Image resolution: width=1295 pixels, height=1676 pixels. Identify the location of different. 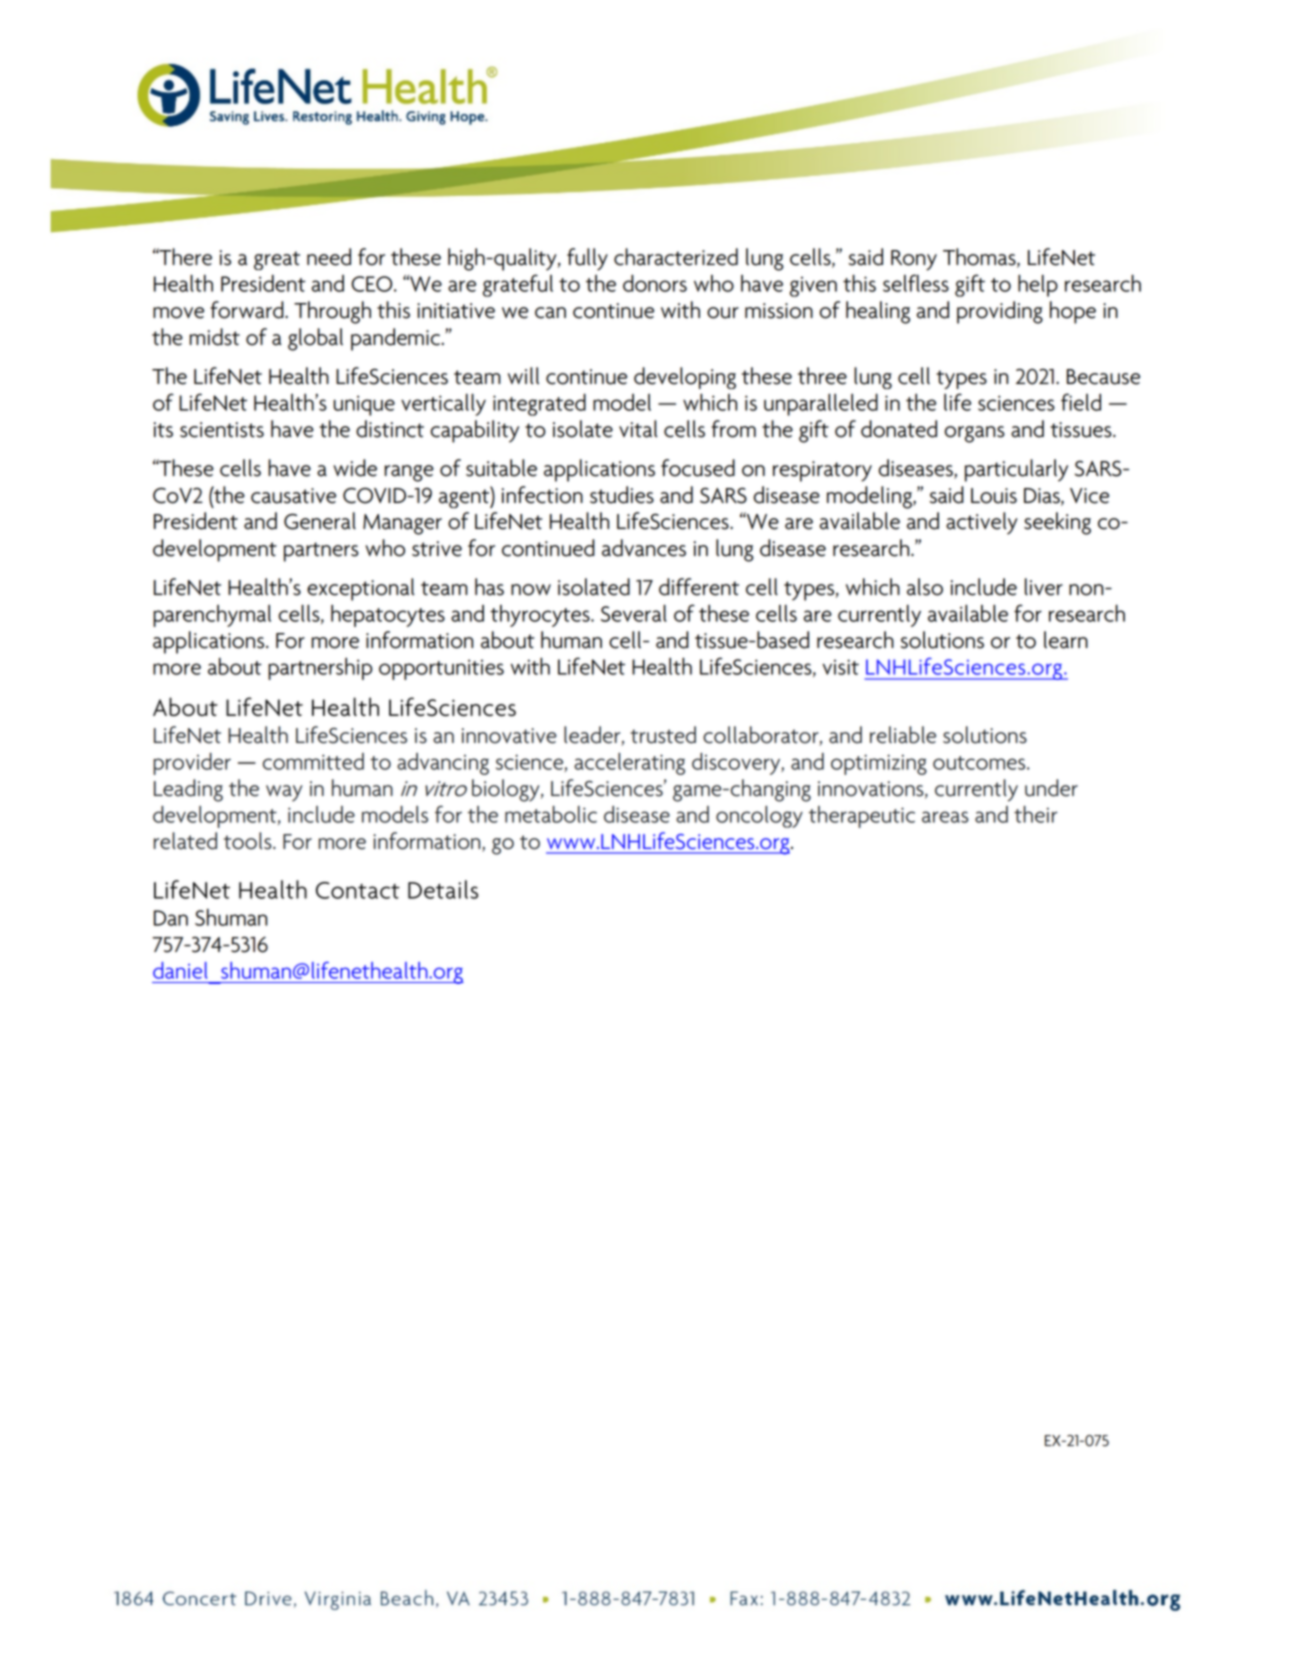
(699, 587).
